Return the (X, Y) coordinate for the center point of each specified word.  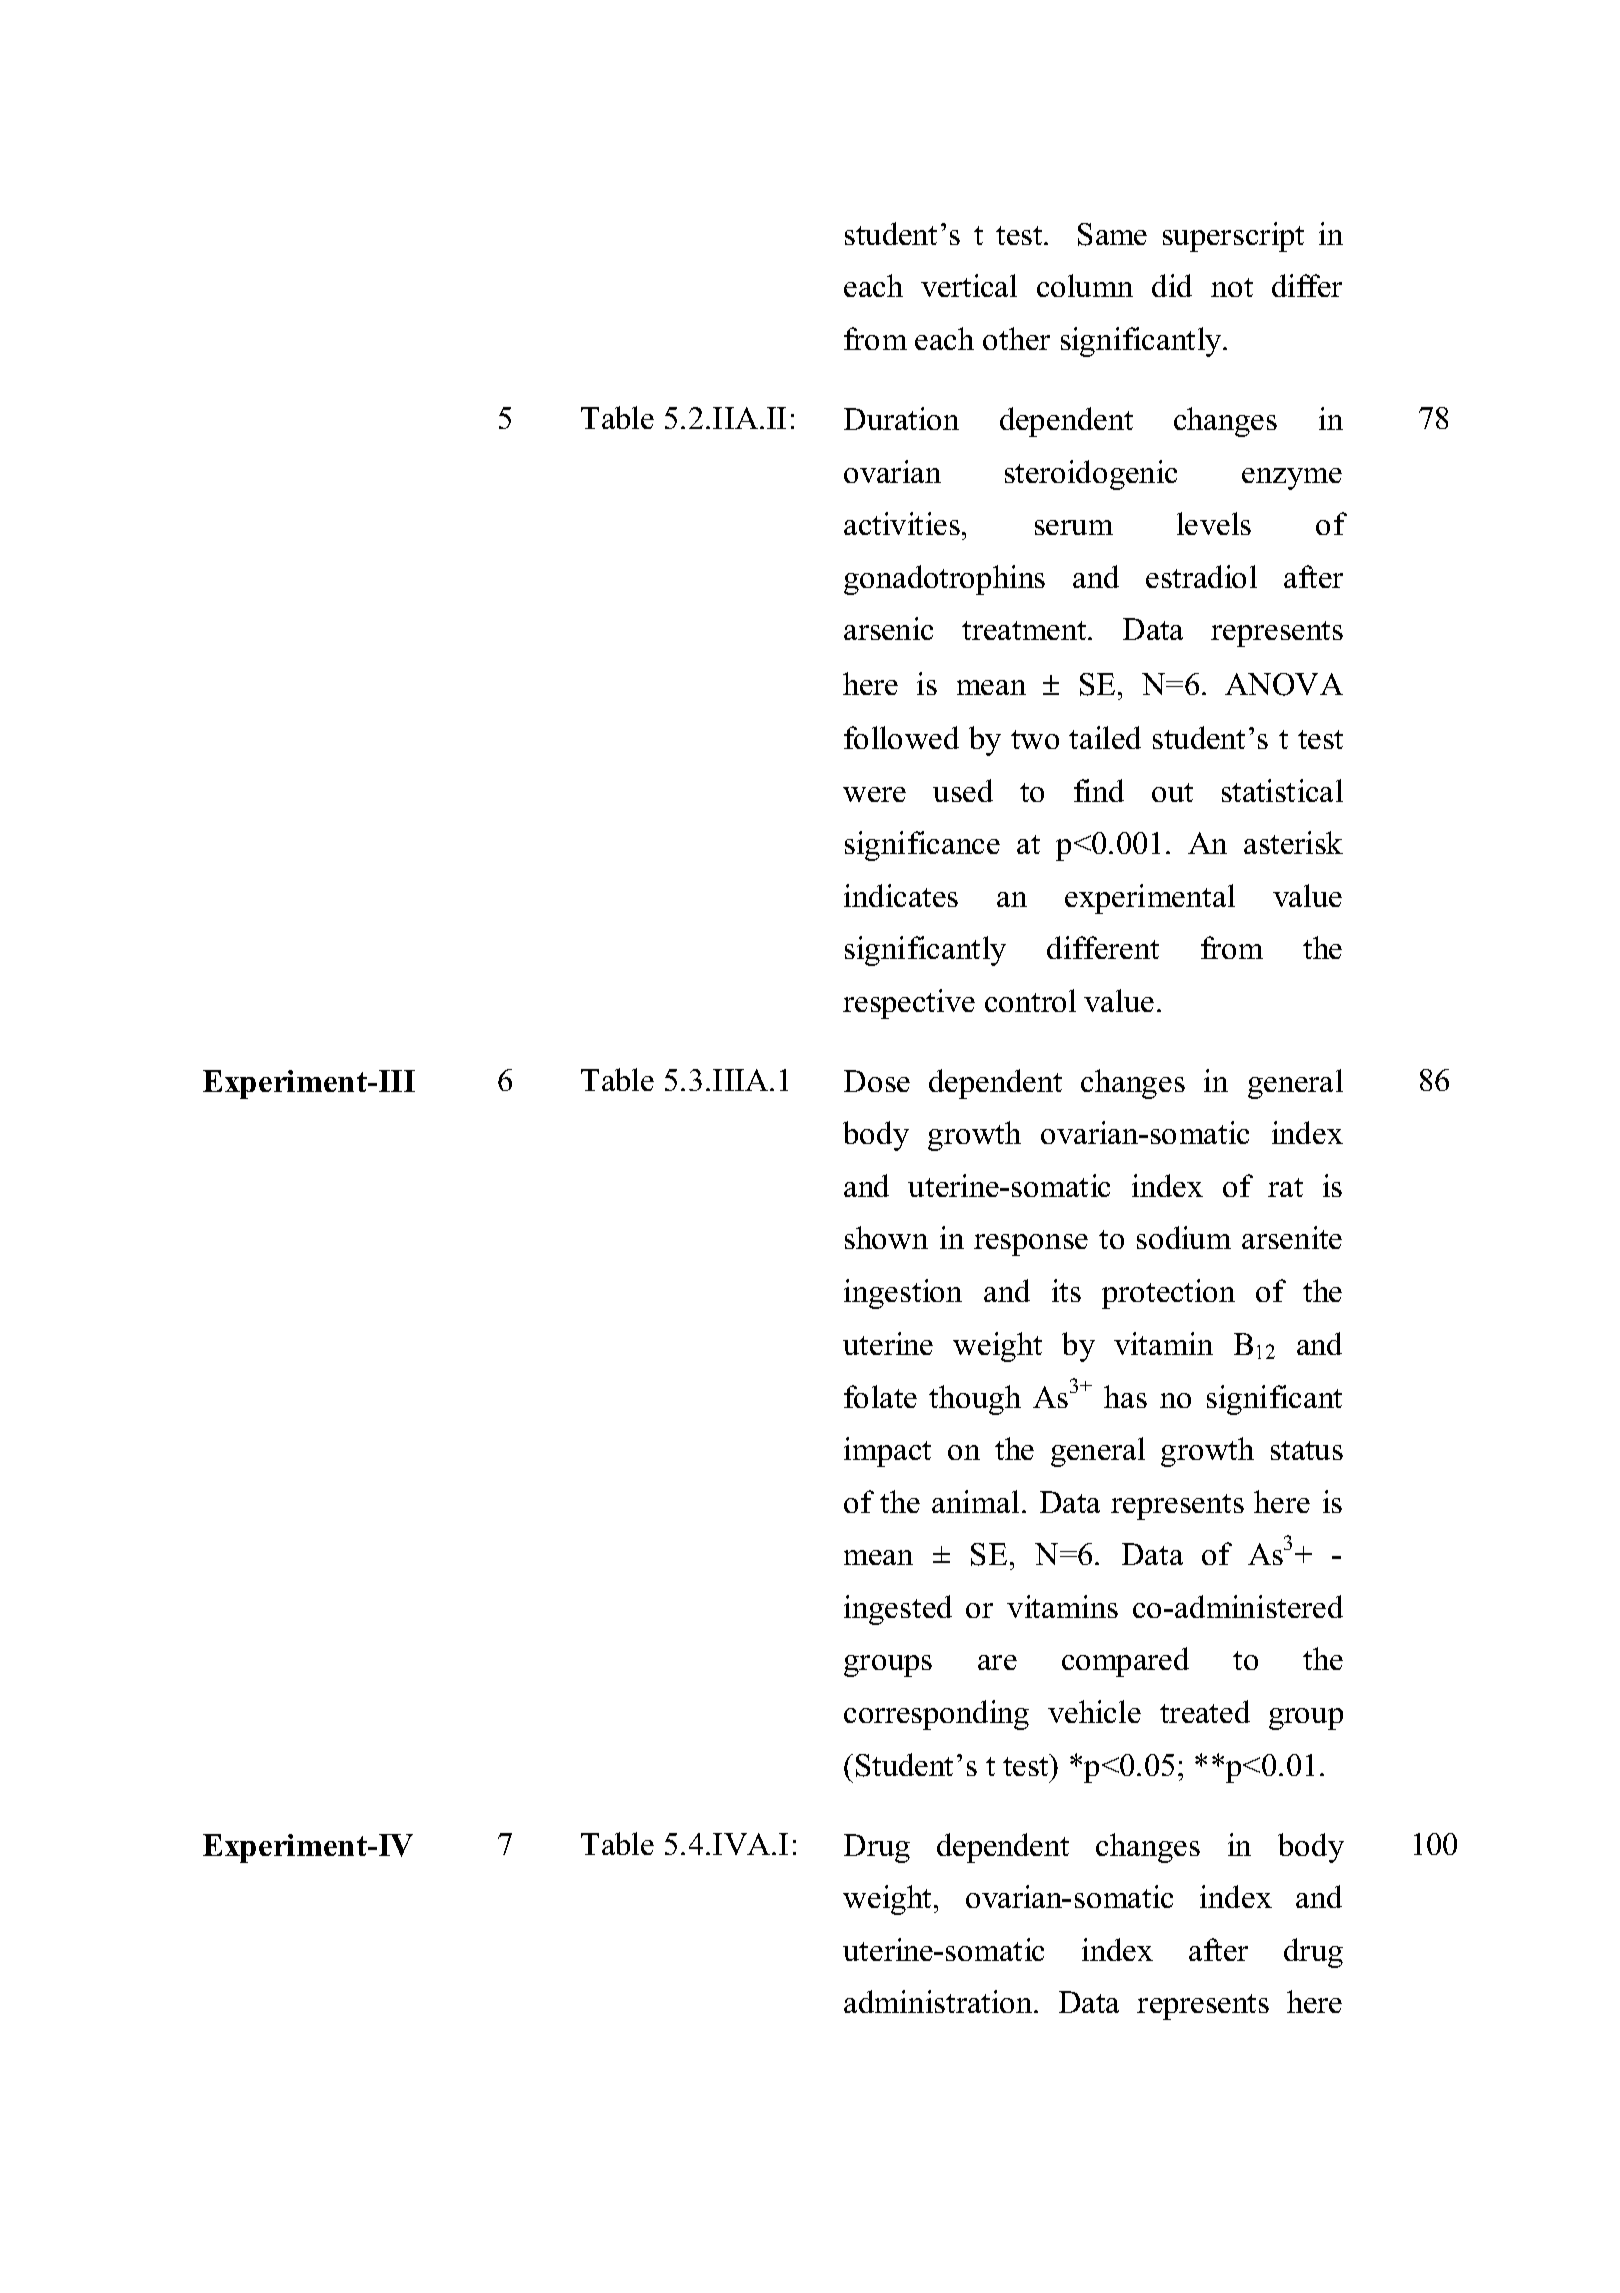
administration (939, 2001)
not (1232, 287)
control (1030, 1000)
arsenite (1292, 1237)
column (1085, 285)
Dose (877, 1081)
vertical (969, 285)
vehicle (1094, 1711)
